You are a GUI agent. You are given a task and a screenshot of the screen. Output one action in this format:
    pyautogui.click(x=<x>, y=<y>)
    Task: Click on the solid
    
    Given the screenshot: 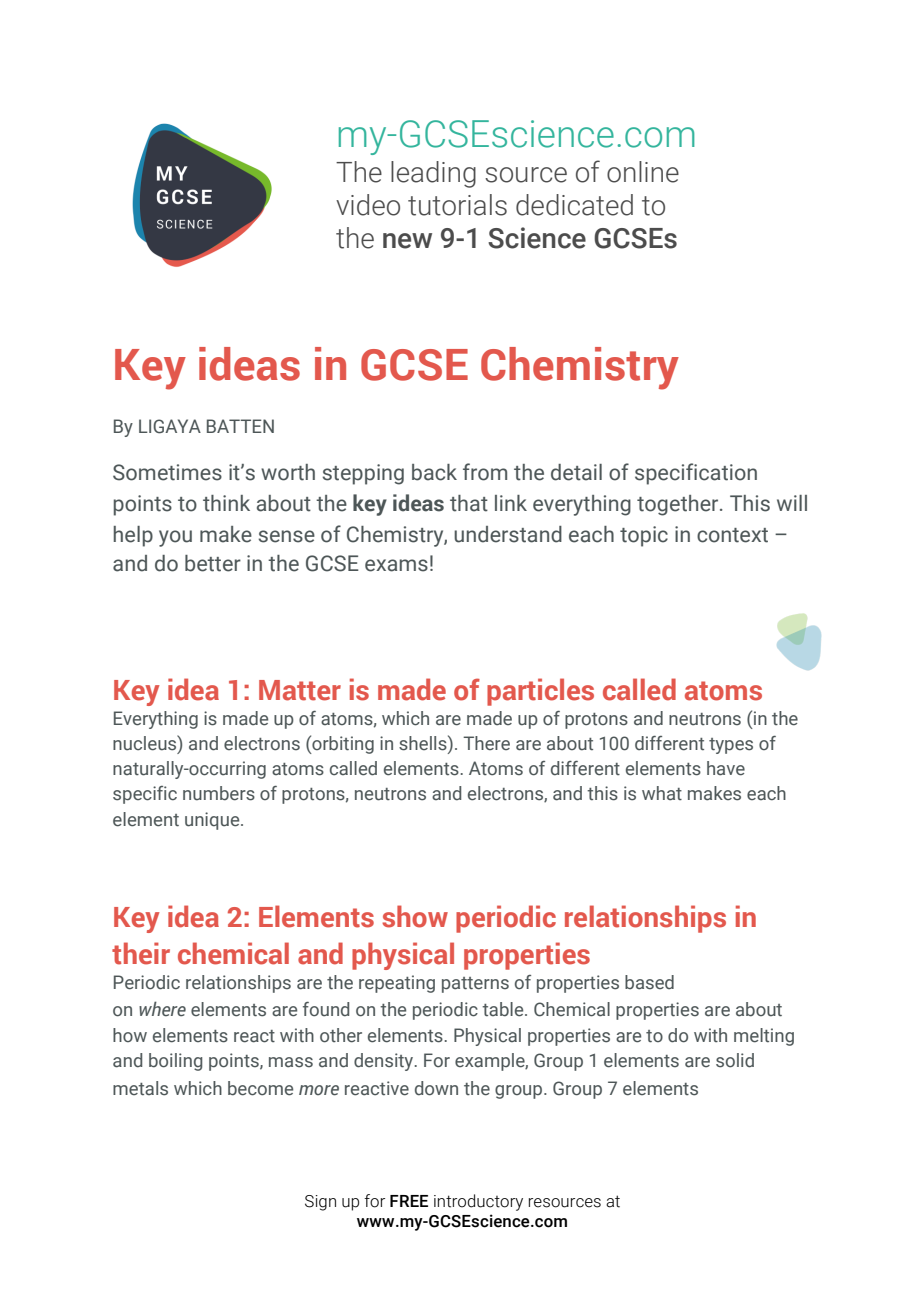 What is the action you would take?
    pyautogui.click(x=735, y=1060)
